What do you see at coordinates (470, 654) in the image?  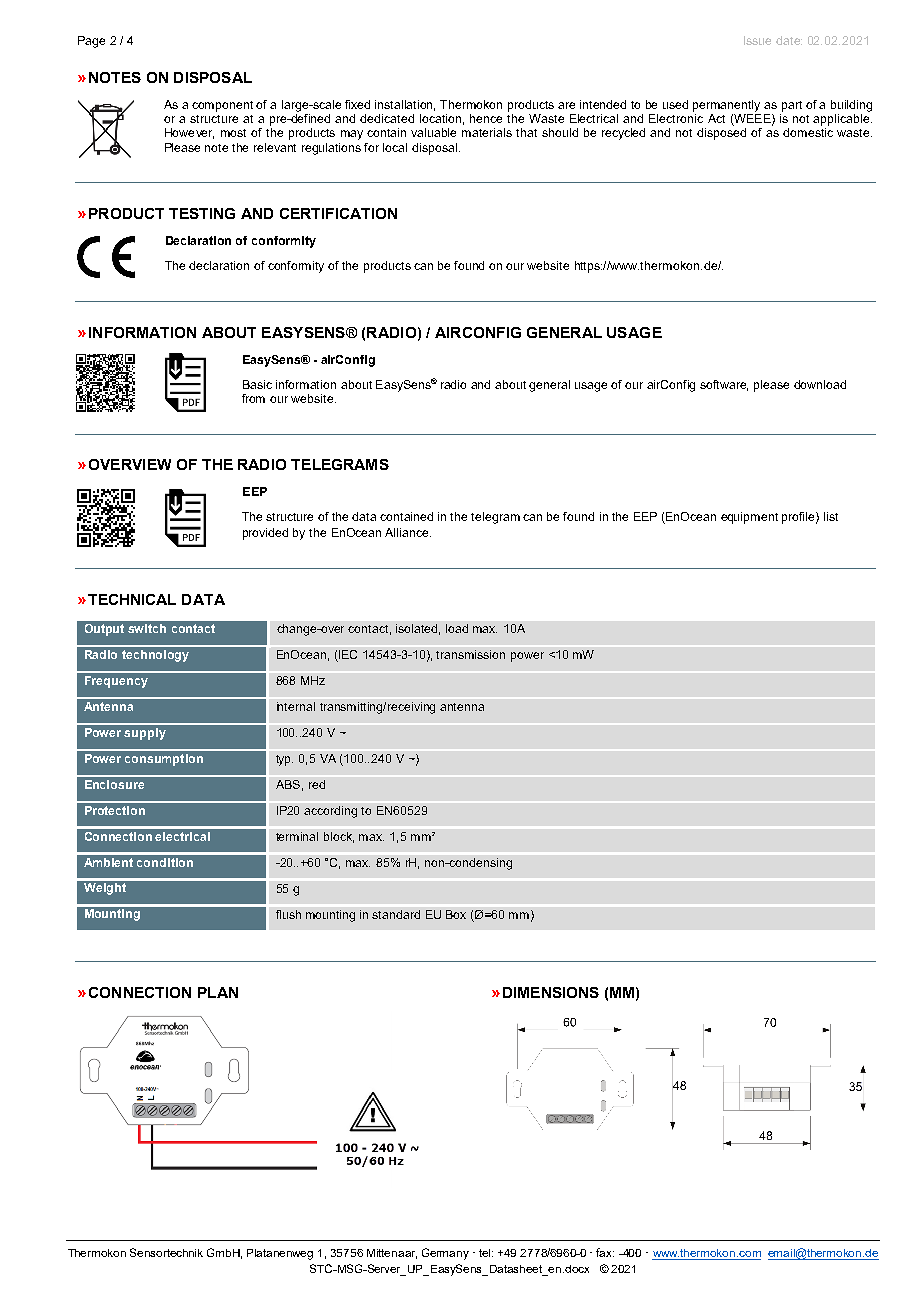 I see `transmission` at bounding box center [470, 654].
